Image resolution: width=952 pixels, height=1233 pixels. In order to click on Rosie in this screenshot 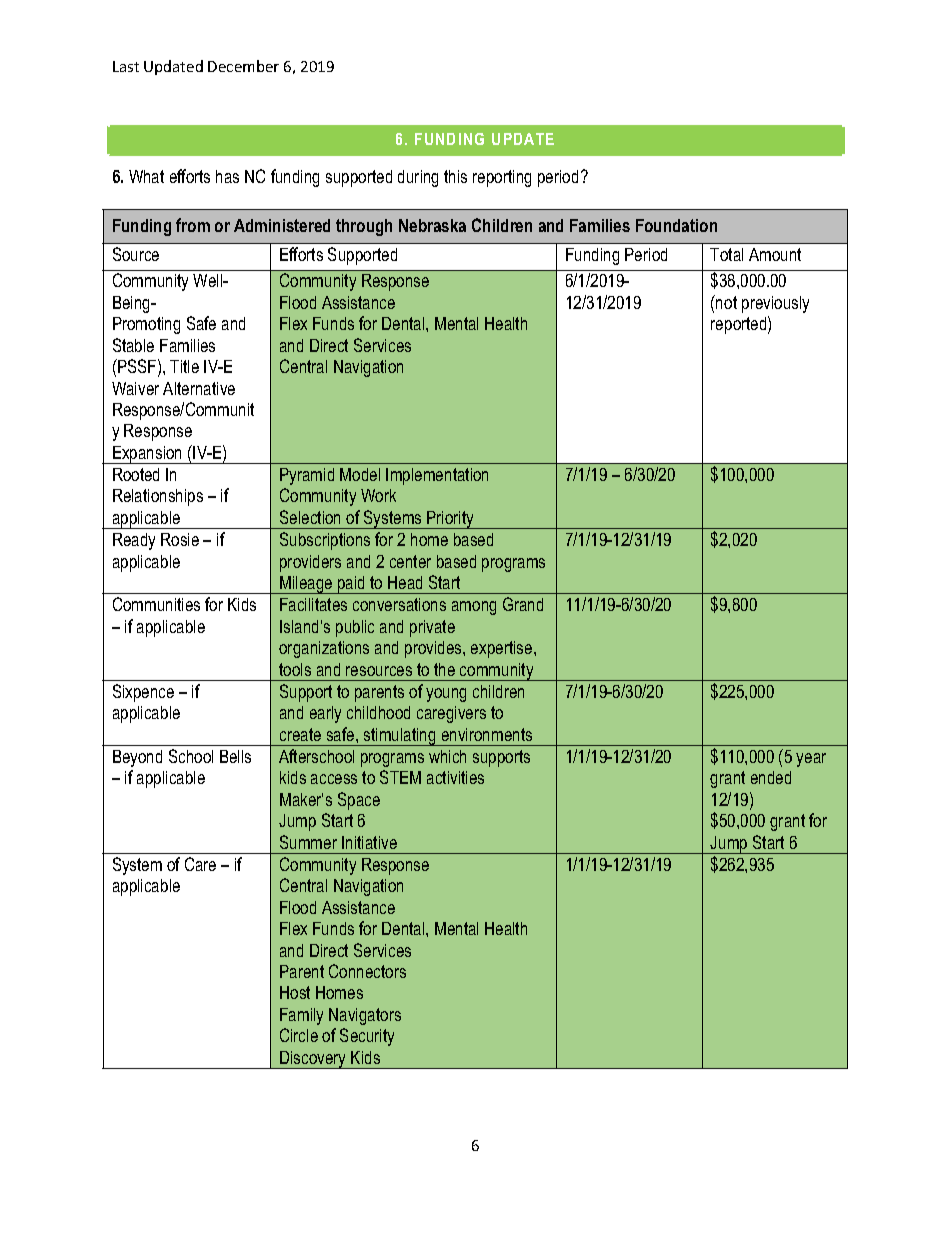, I will do `click(180, 539)`.
